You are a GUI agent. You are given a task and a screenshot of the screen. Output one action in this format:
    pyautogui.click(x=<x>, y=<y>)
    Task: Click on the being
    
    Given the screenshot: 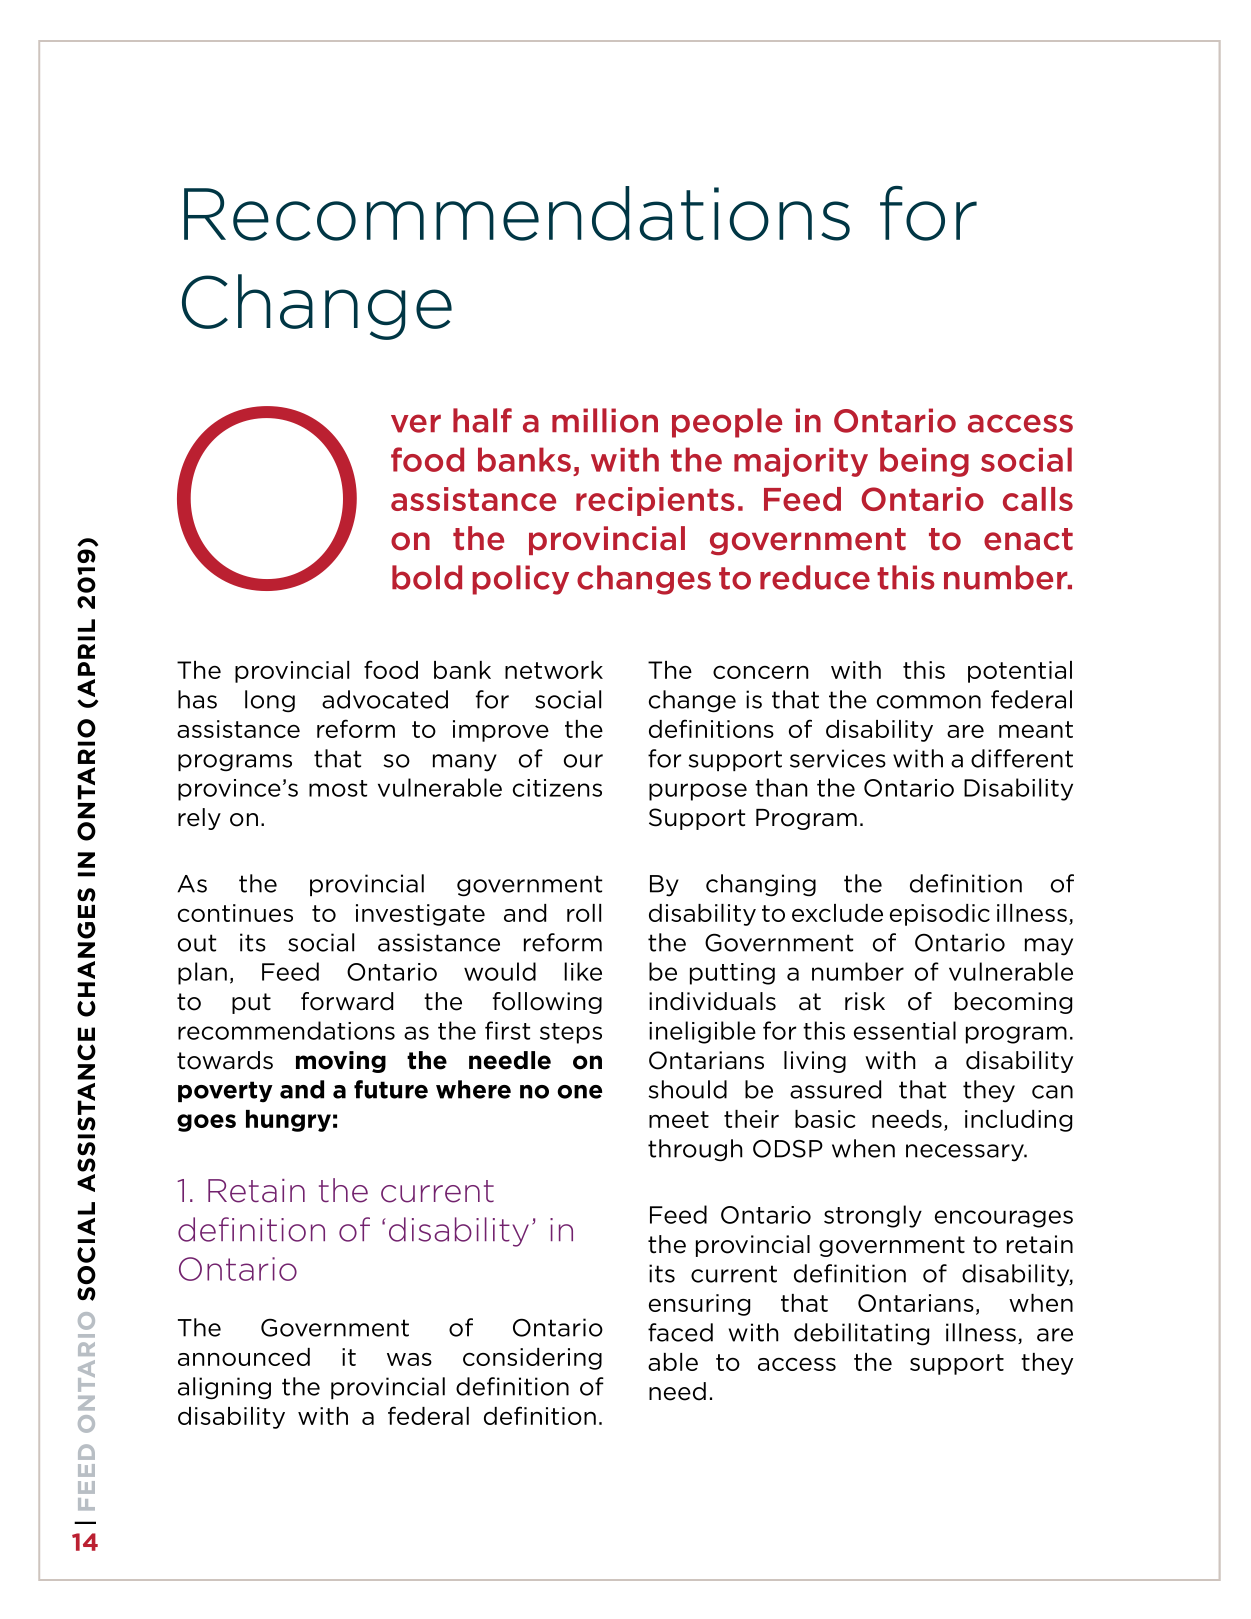 What is the action you would take?
    pyautogui.click(x=924, y=462)
